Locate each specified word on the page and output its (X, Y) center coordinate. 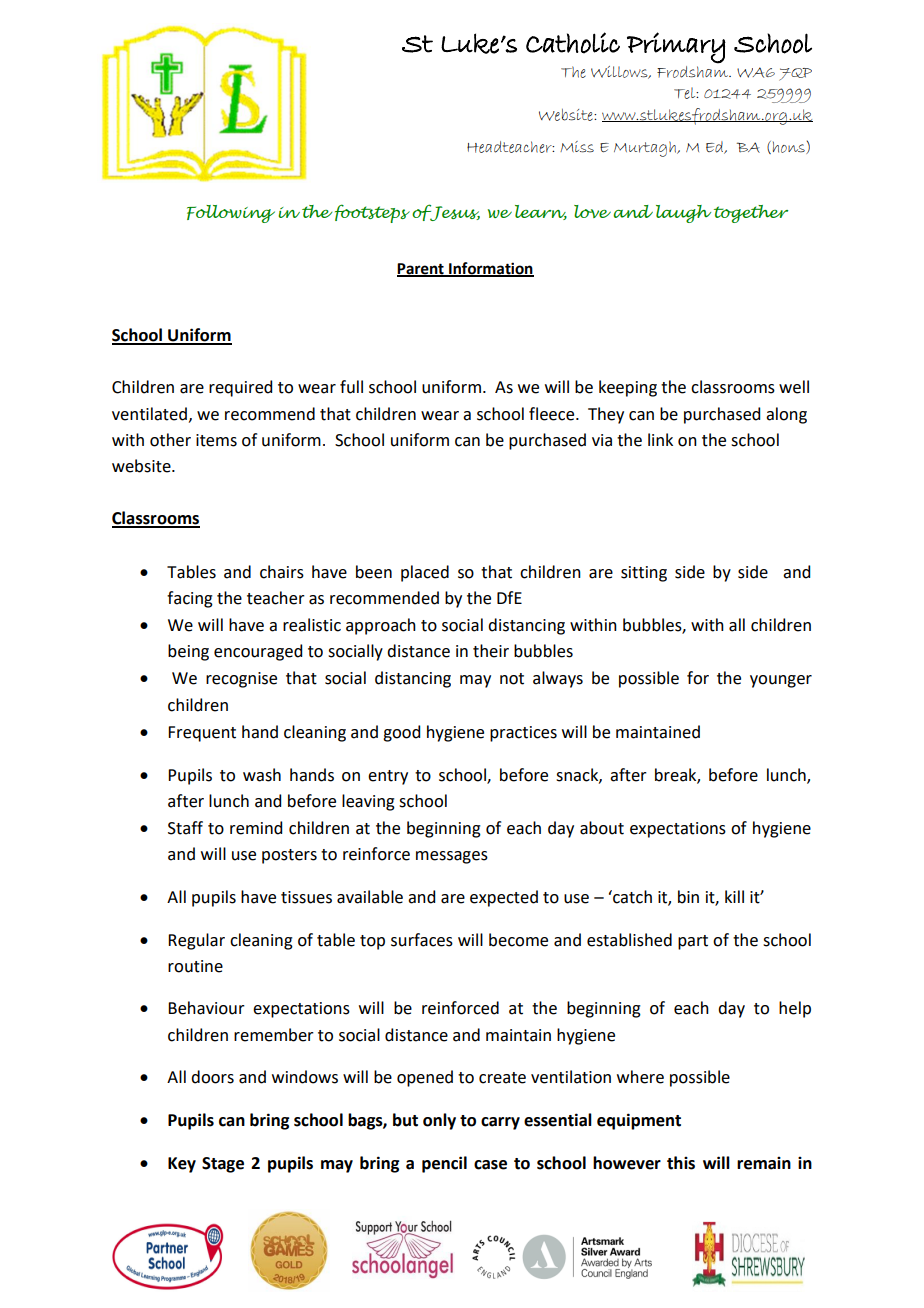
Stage (223, 1165)
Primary (676, 48)
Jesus (454, 212)
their (491, 651)
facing (190, 599)
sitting (644, 574)
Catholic (573, 43)
